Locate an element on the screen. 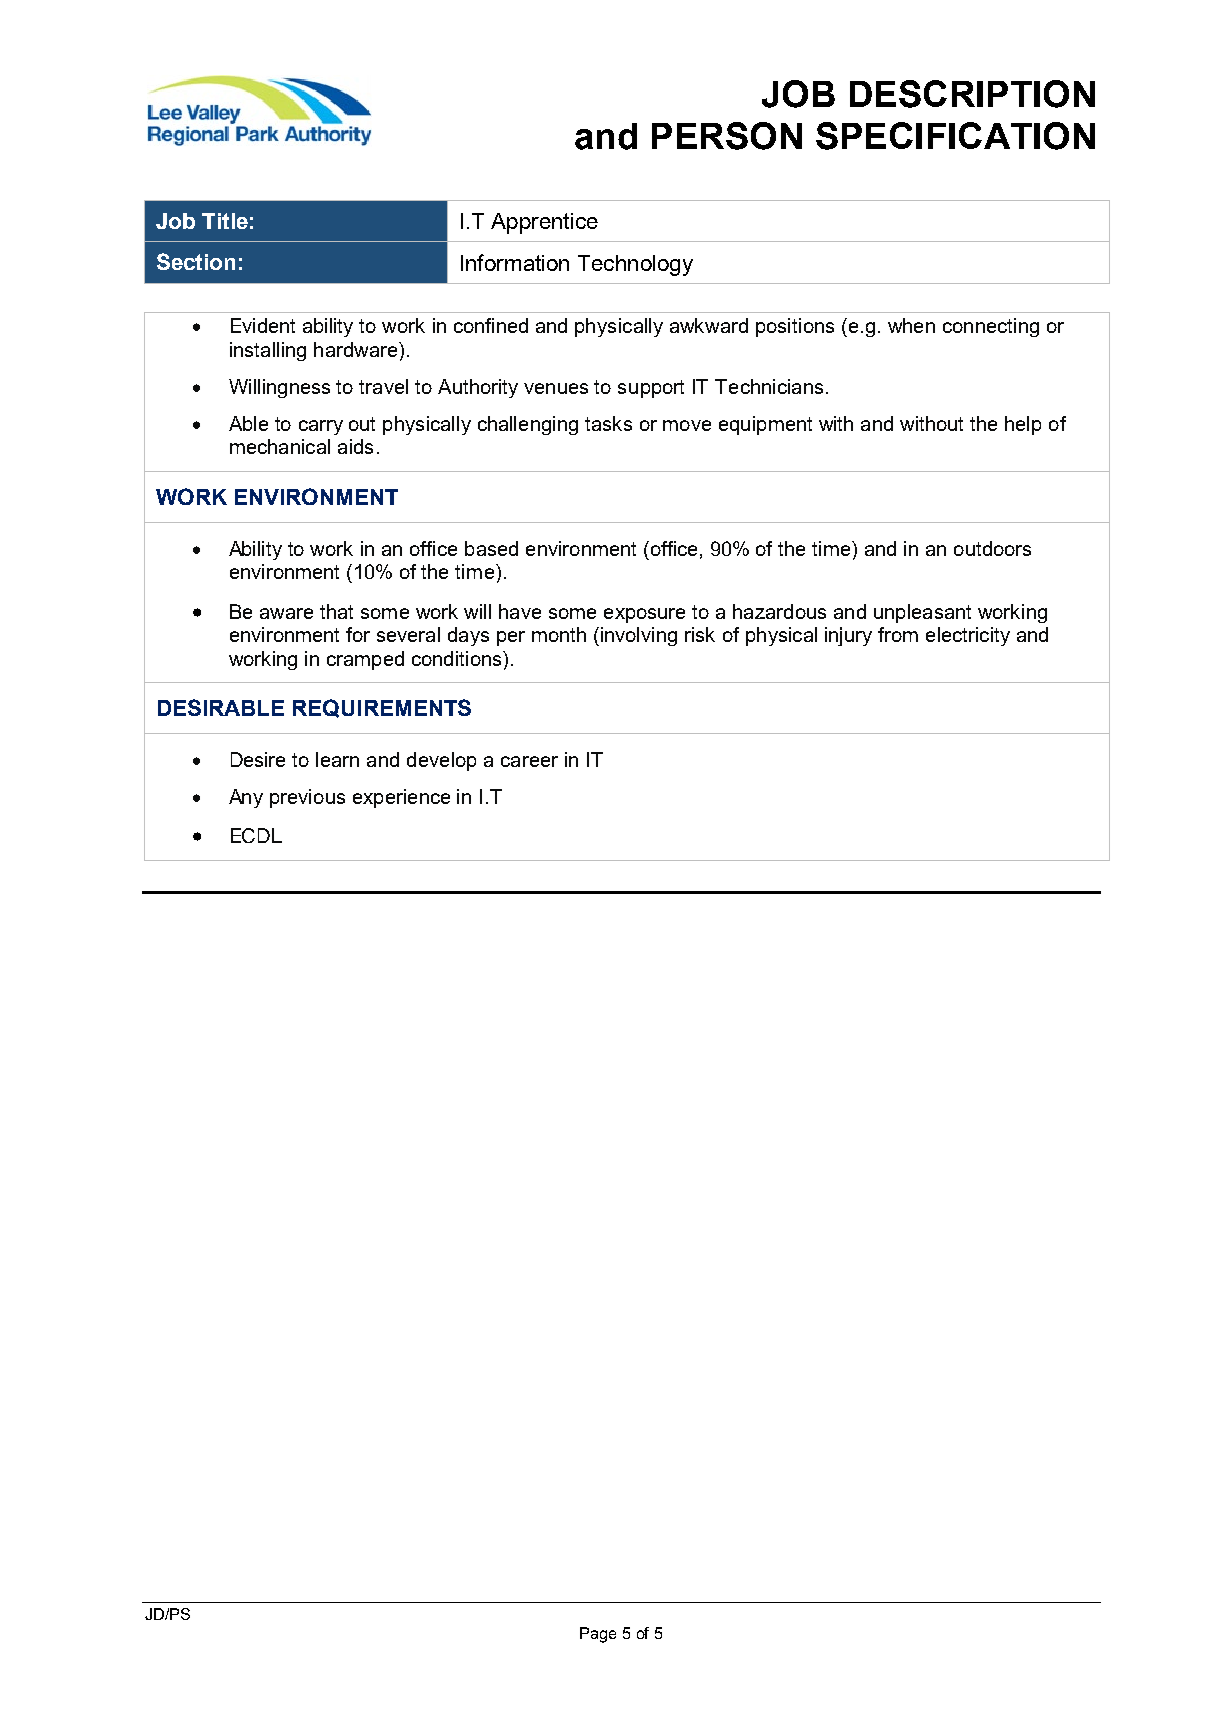  Page is located at coordinates (598, 1635).
